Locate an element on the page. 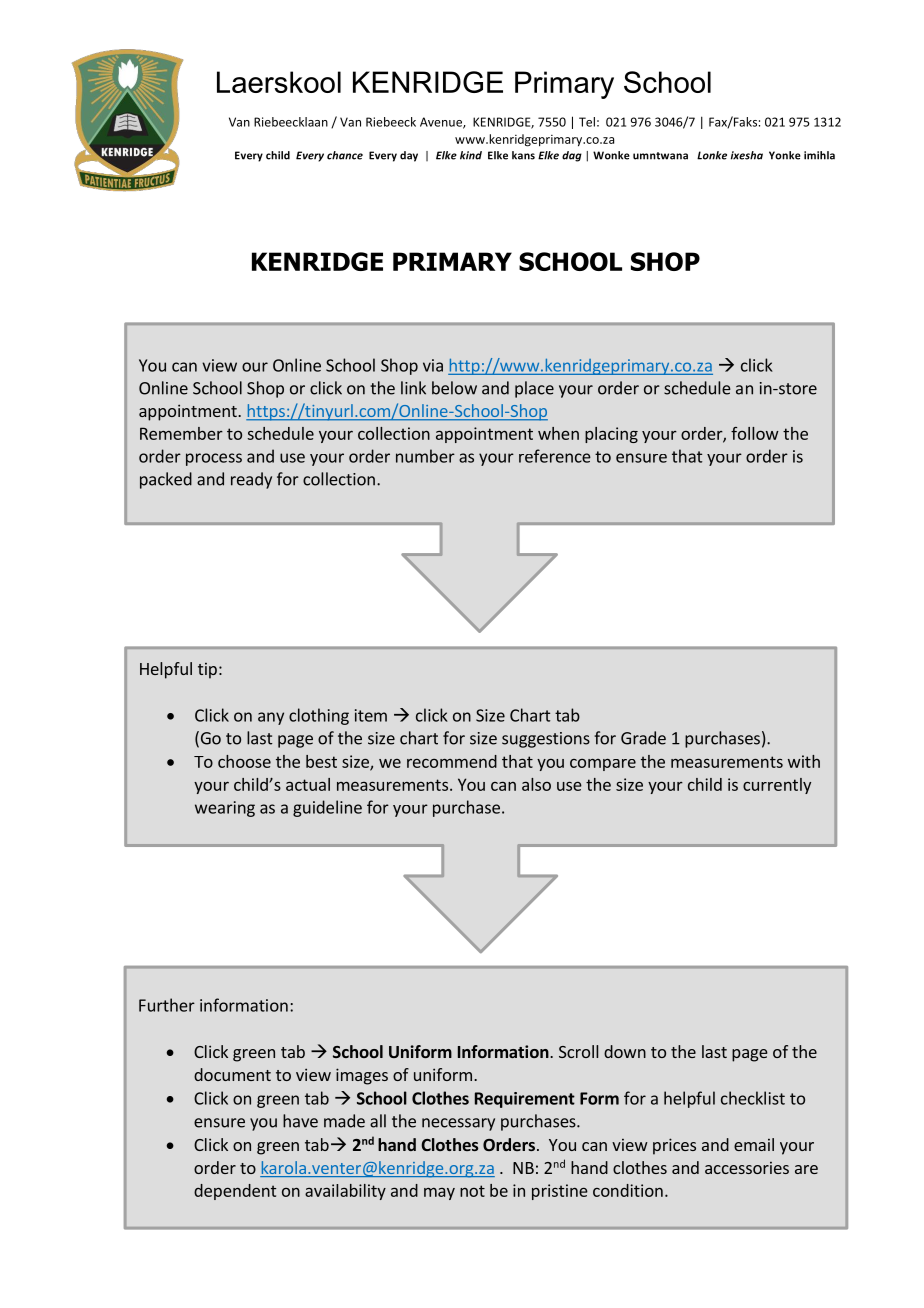 Image resolution: width=924 pixels, height=1308 pixels. Grade is located at coordinates (643, 738).
